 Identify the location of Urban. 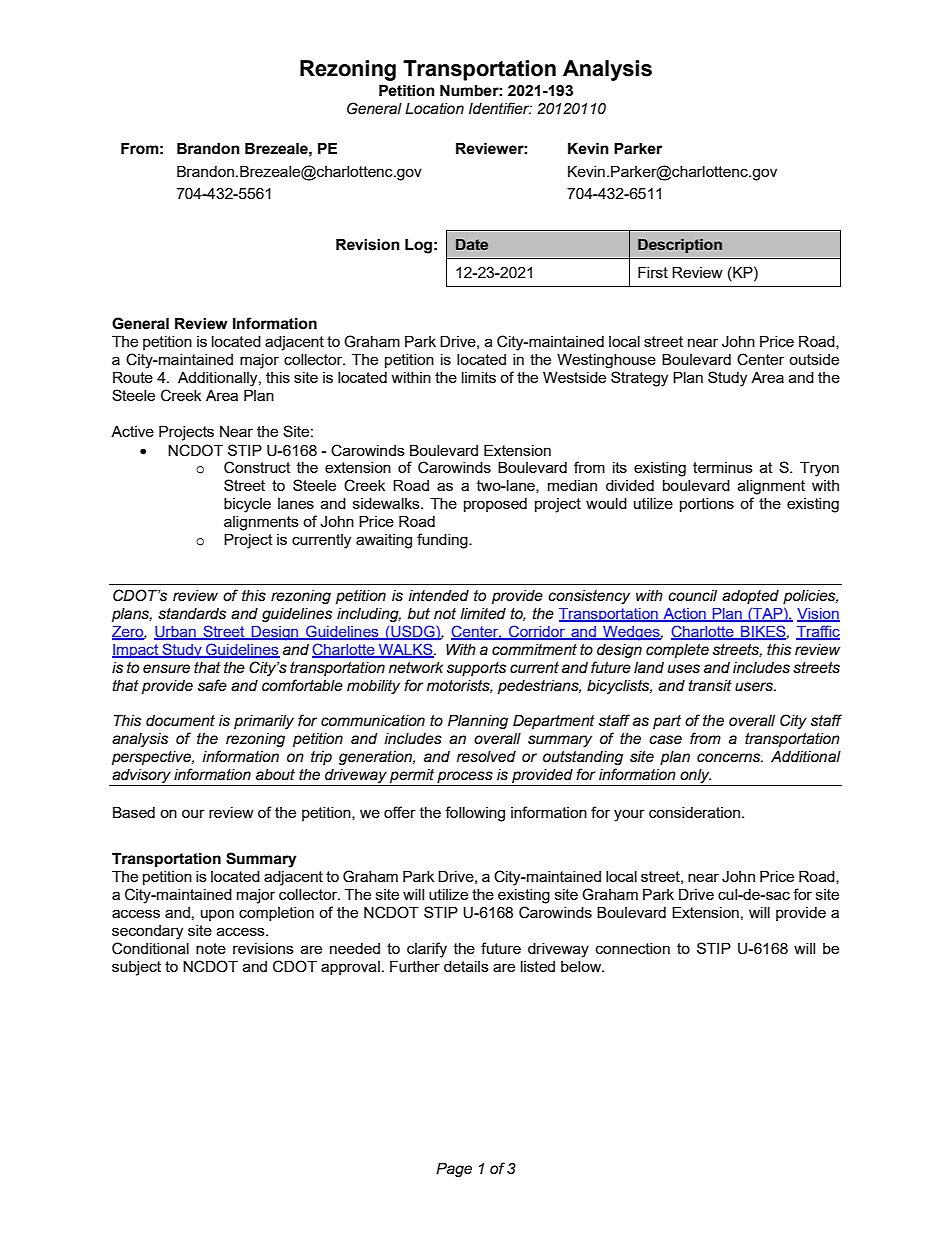
(176, 633).
